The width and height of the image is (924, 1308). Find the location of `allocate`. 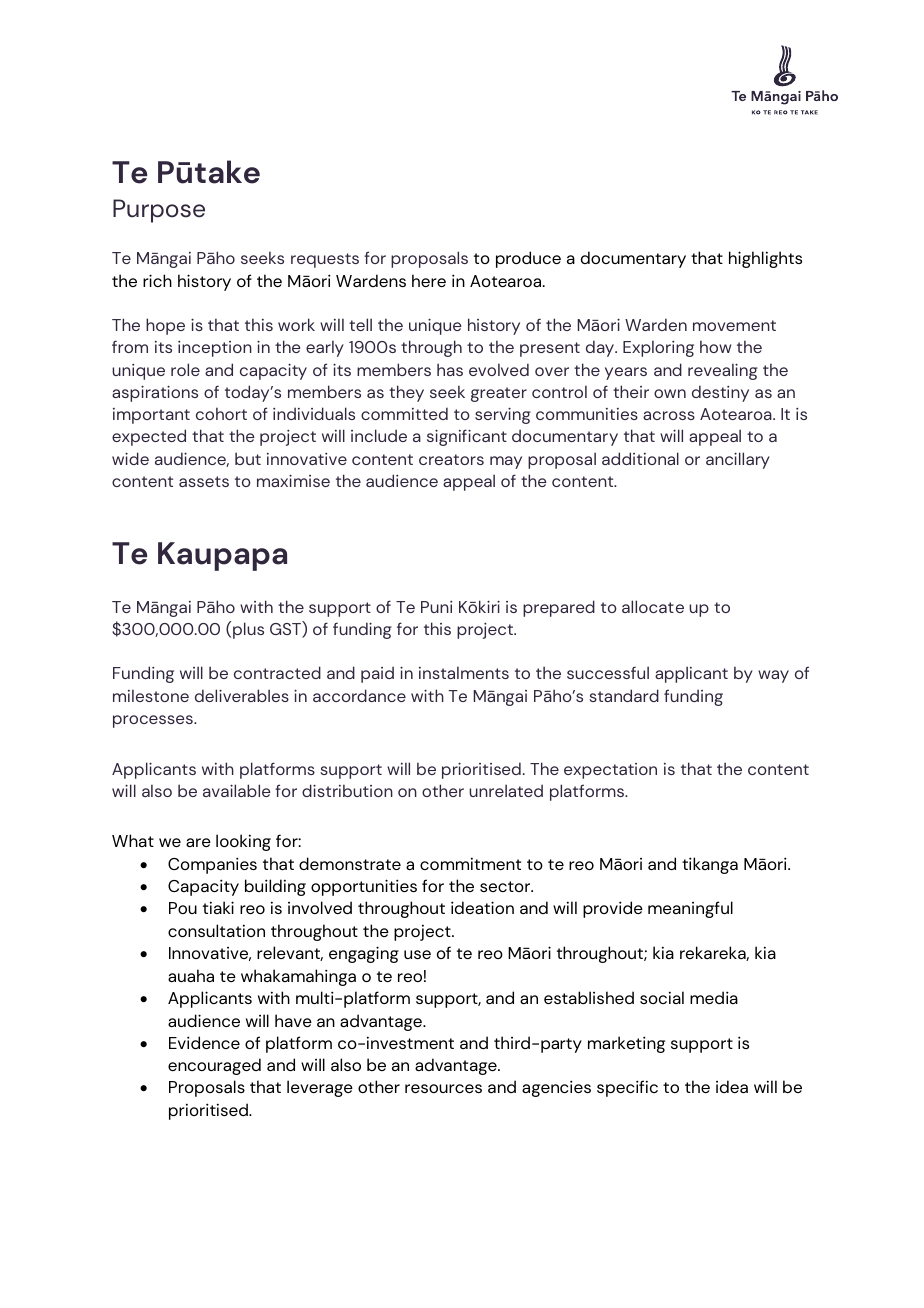

allocate is located at coordinates (653, 606).
